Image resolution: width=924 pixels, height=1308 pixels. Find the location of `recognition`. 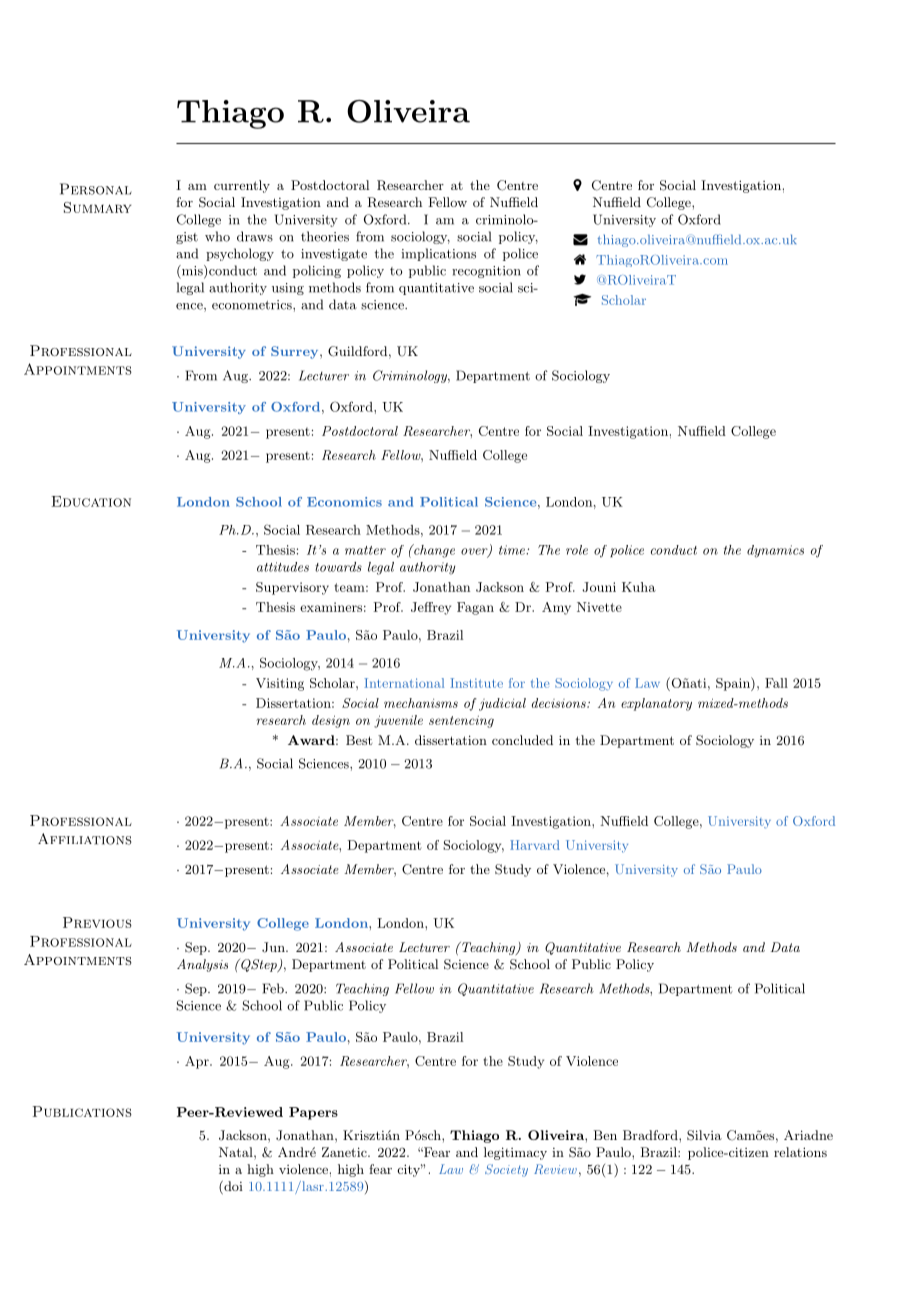

recognition is located at coordinates (486, 272).
